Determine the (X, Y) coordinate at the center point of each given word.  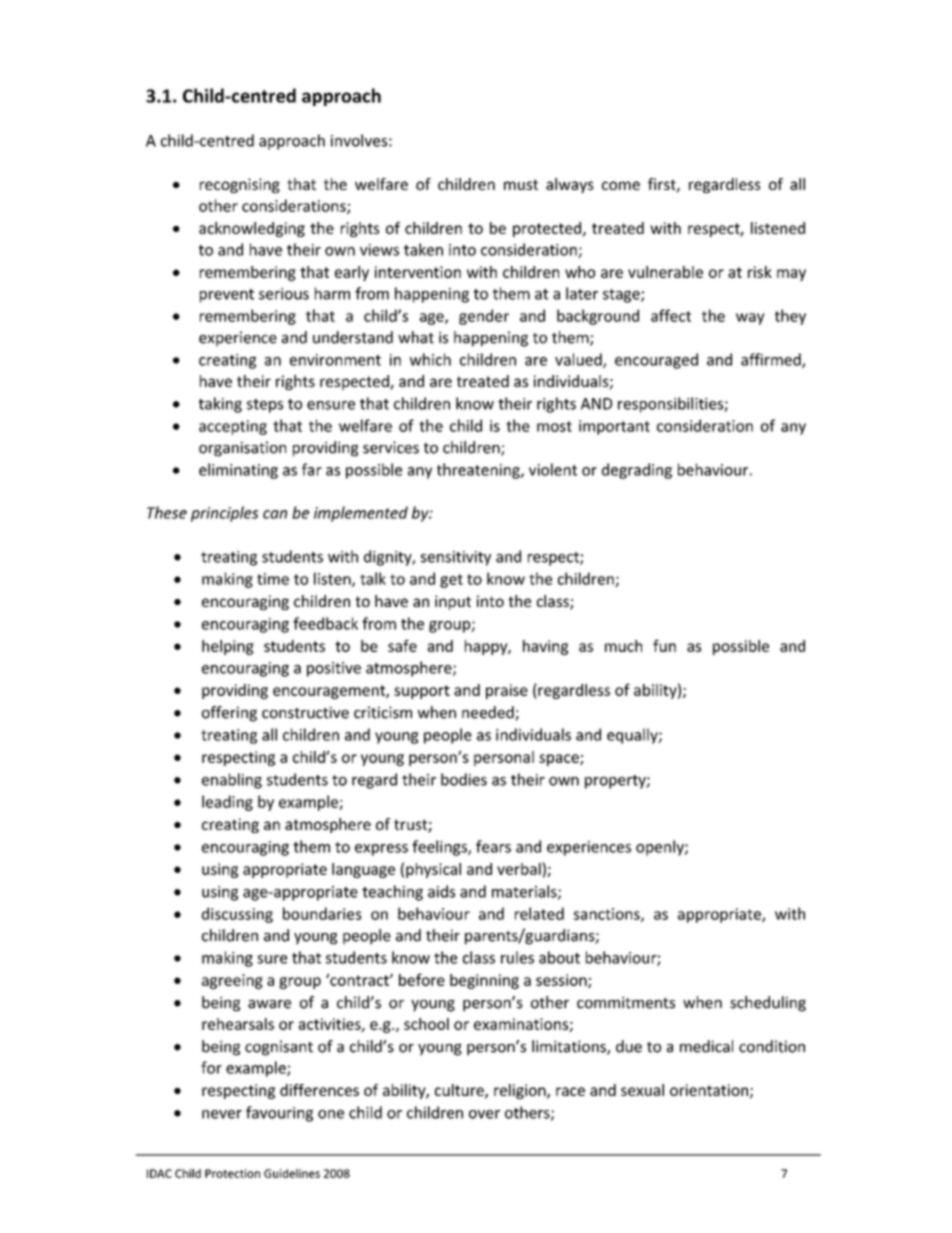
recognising (240, 185)
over (484, 1114)
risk (760, 272)
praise (507, 691)
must (521, 184)
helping (228, 647)
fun (664, 645)
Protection (232, 1173)
